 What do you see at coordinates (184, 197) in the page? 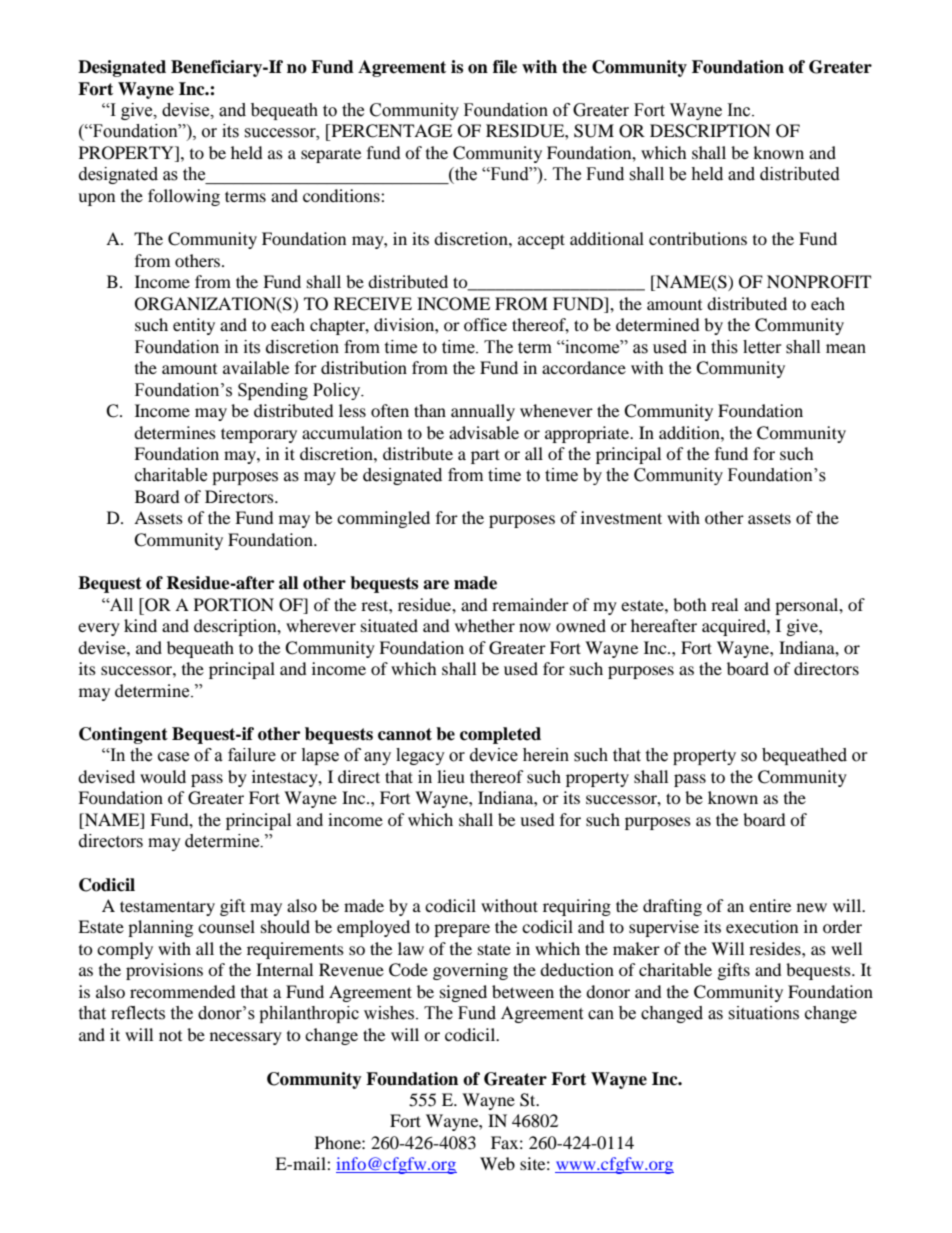
I see `following` at bounding box center [184, 197].
